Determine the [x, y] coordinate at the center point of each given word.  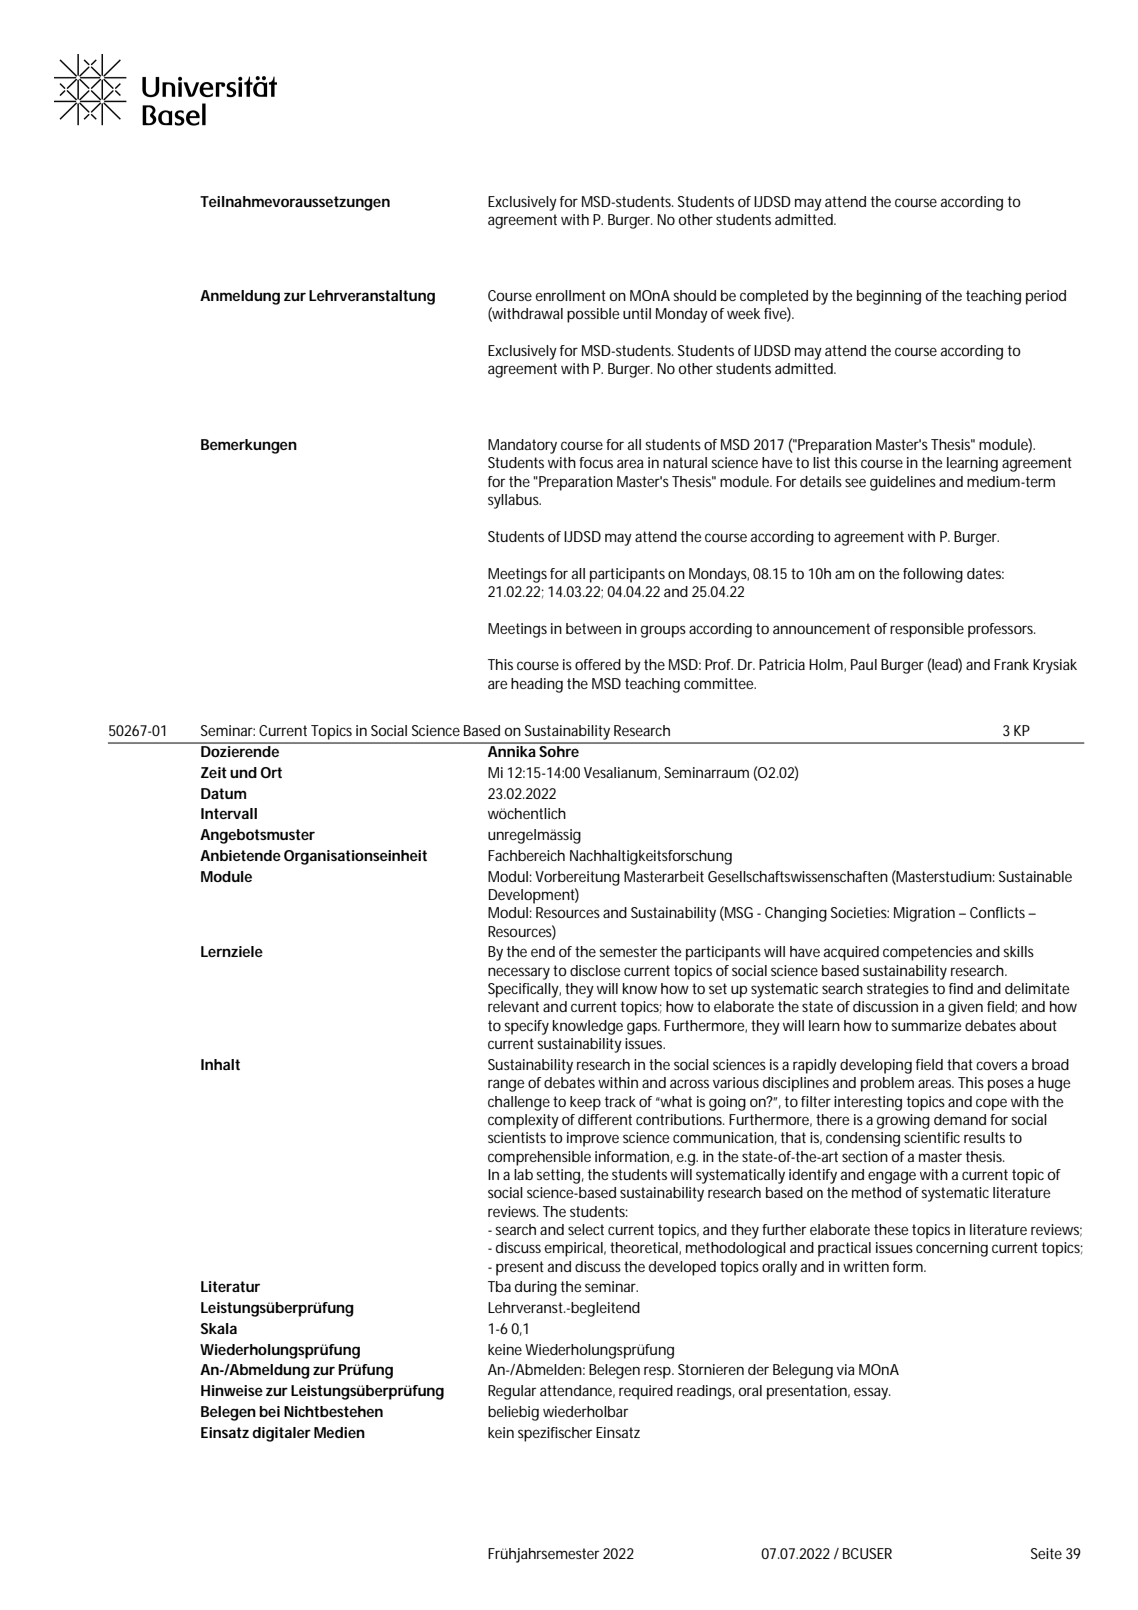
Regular [512, 1392]
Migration [924, 914]
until [637, 313]
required [646, 1392]
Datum [223, 793]
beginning [889, 297]
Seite [1046, 1553]
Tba [499, 1286]
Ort [271, 772]
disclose [595, 970]
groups [663, 631]
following [933, 575]
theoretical [645, 1248]
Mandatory [522, 446]
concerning [952, 1249]
